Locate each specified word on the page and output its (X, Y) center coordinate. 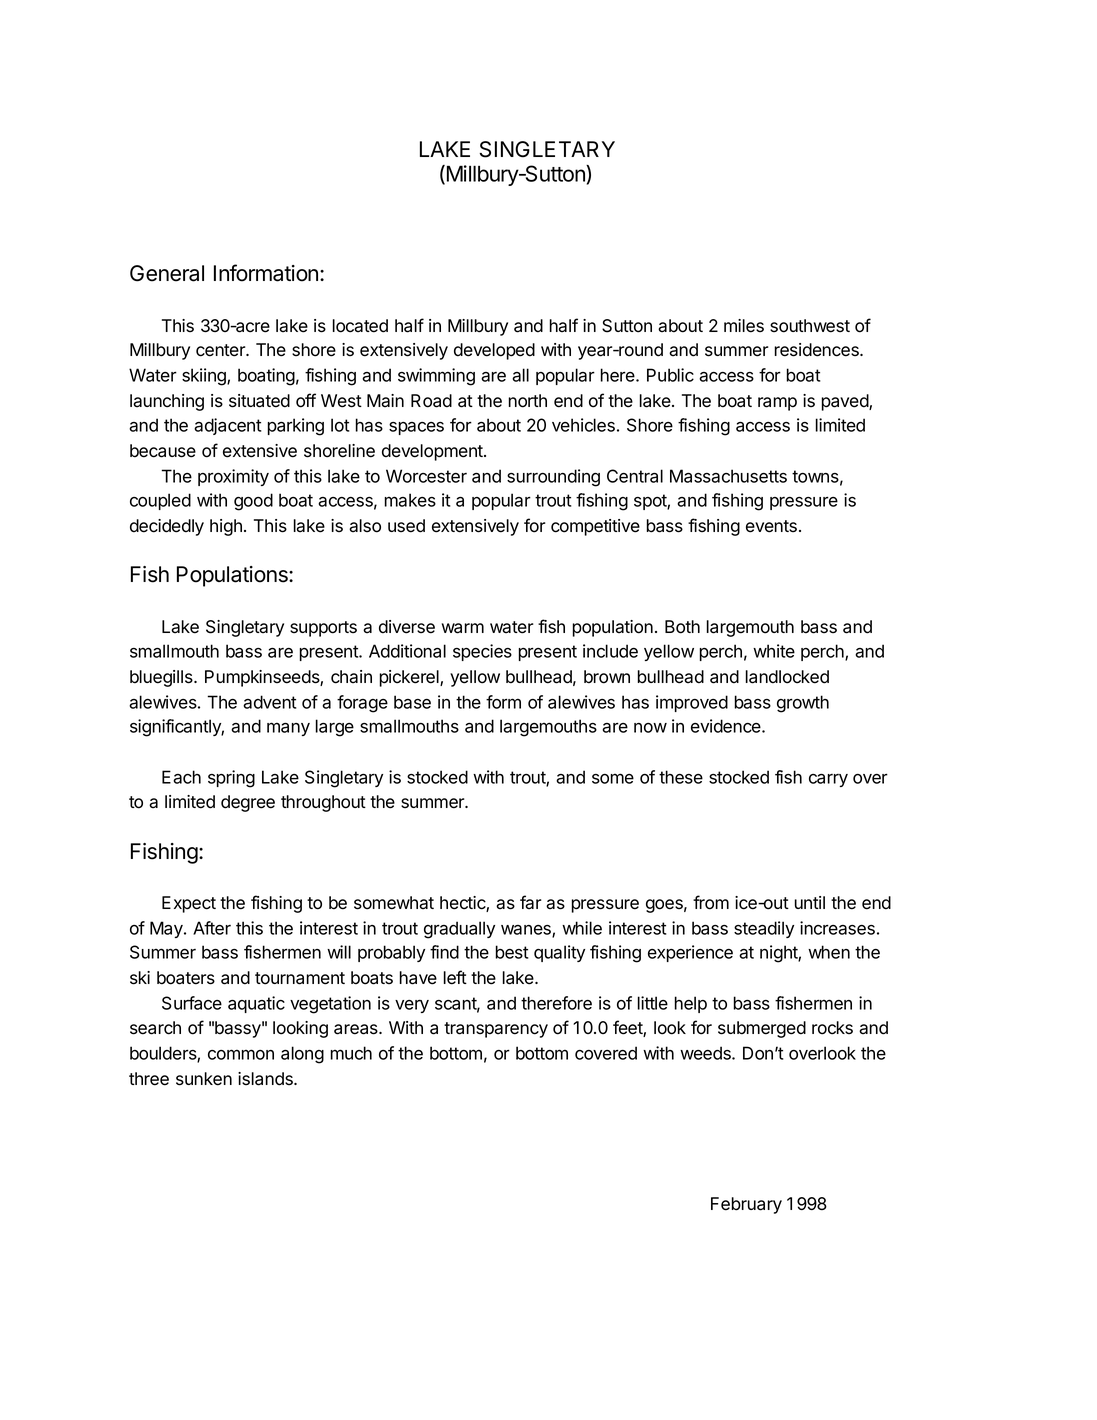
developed (494, 351)
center (222, 350)
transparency (496, 1030)
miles (744, 326)
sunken (204, 1079)
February (746, 1205)
